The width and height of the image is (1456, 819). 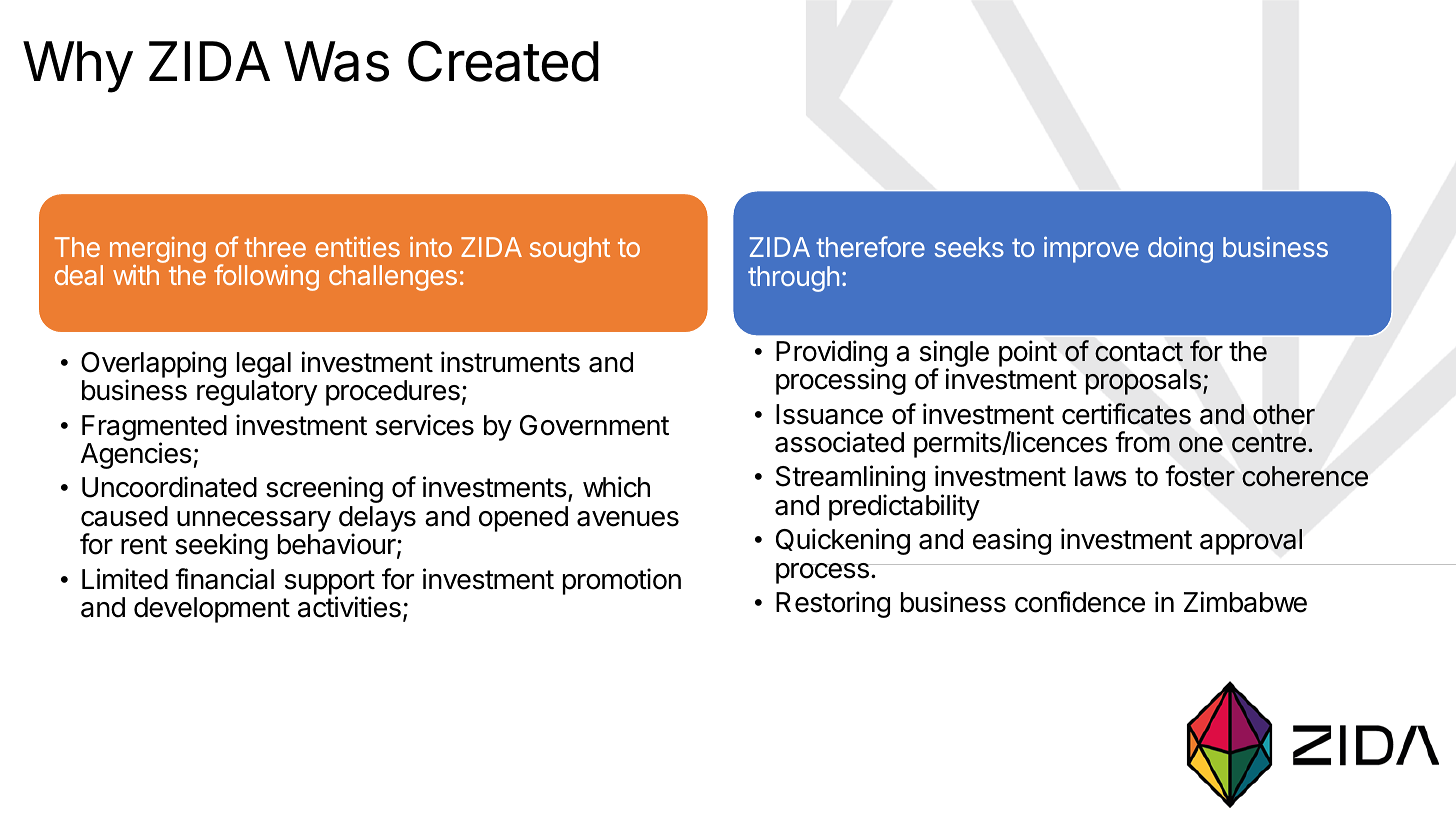 What do you see at coordinates (1180, 249) in the image?
I see `doing` at bounding box center [1180, 249].
